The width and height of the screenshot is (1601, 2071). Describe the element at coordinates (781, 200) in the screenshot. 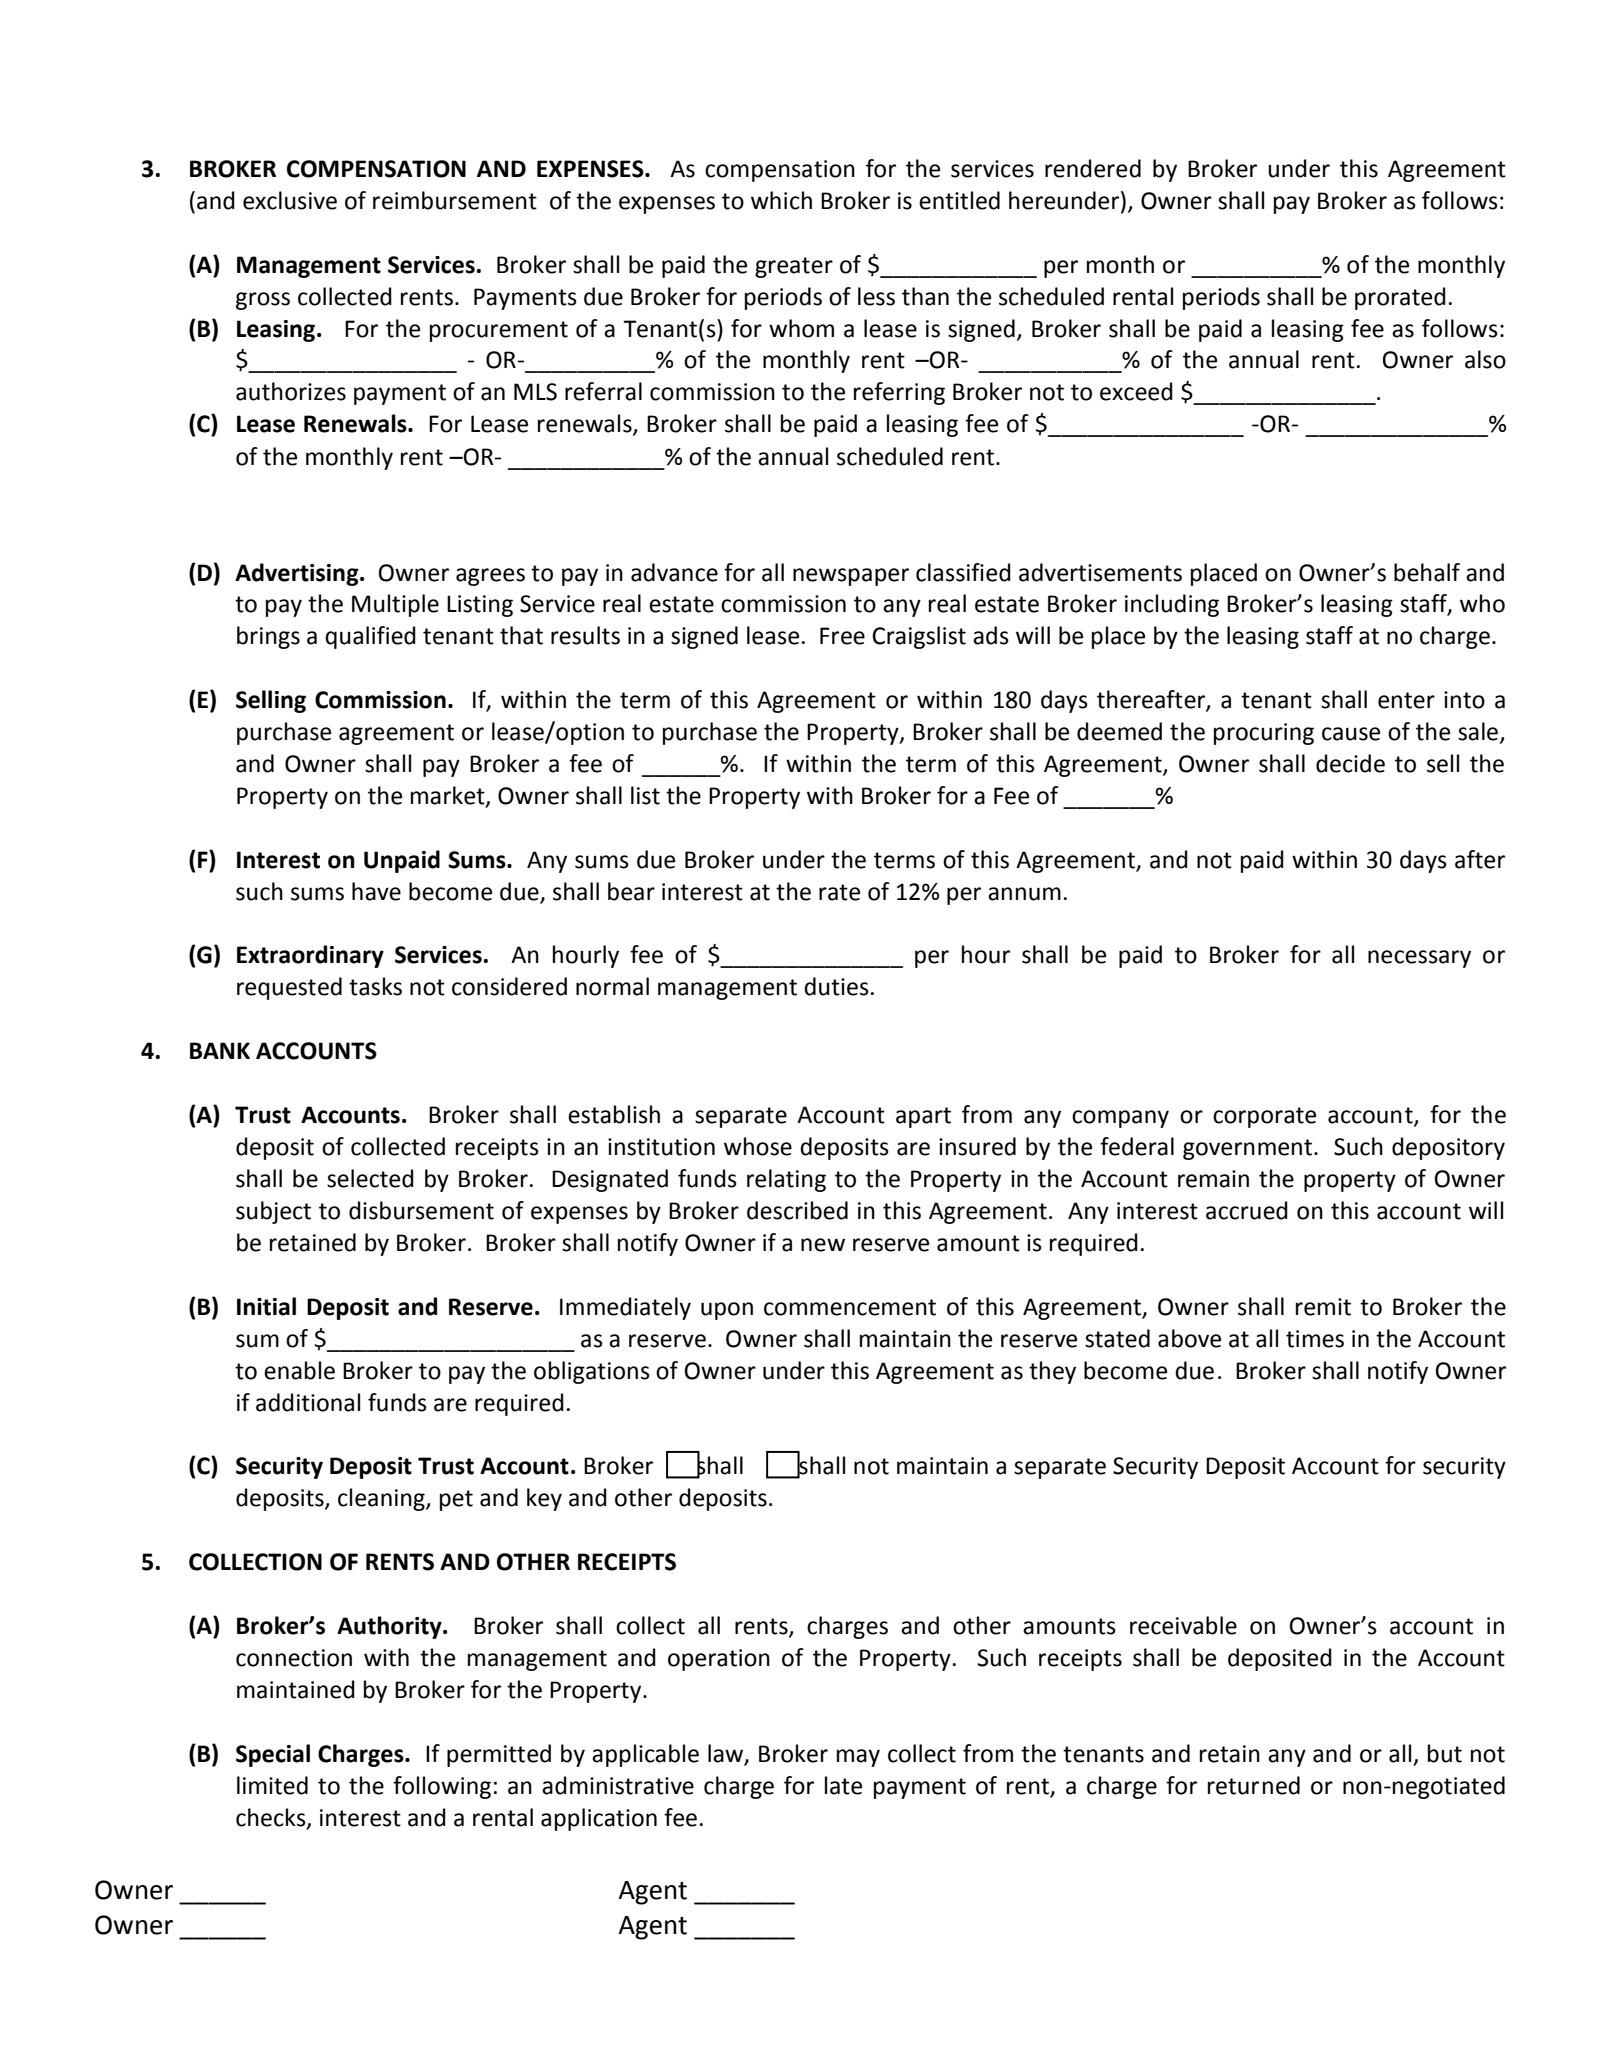

I see `which` at that location.
